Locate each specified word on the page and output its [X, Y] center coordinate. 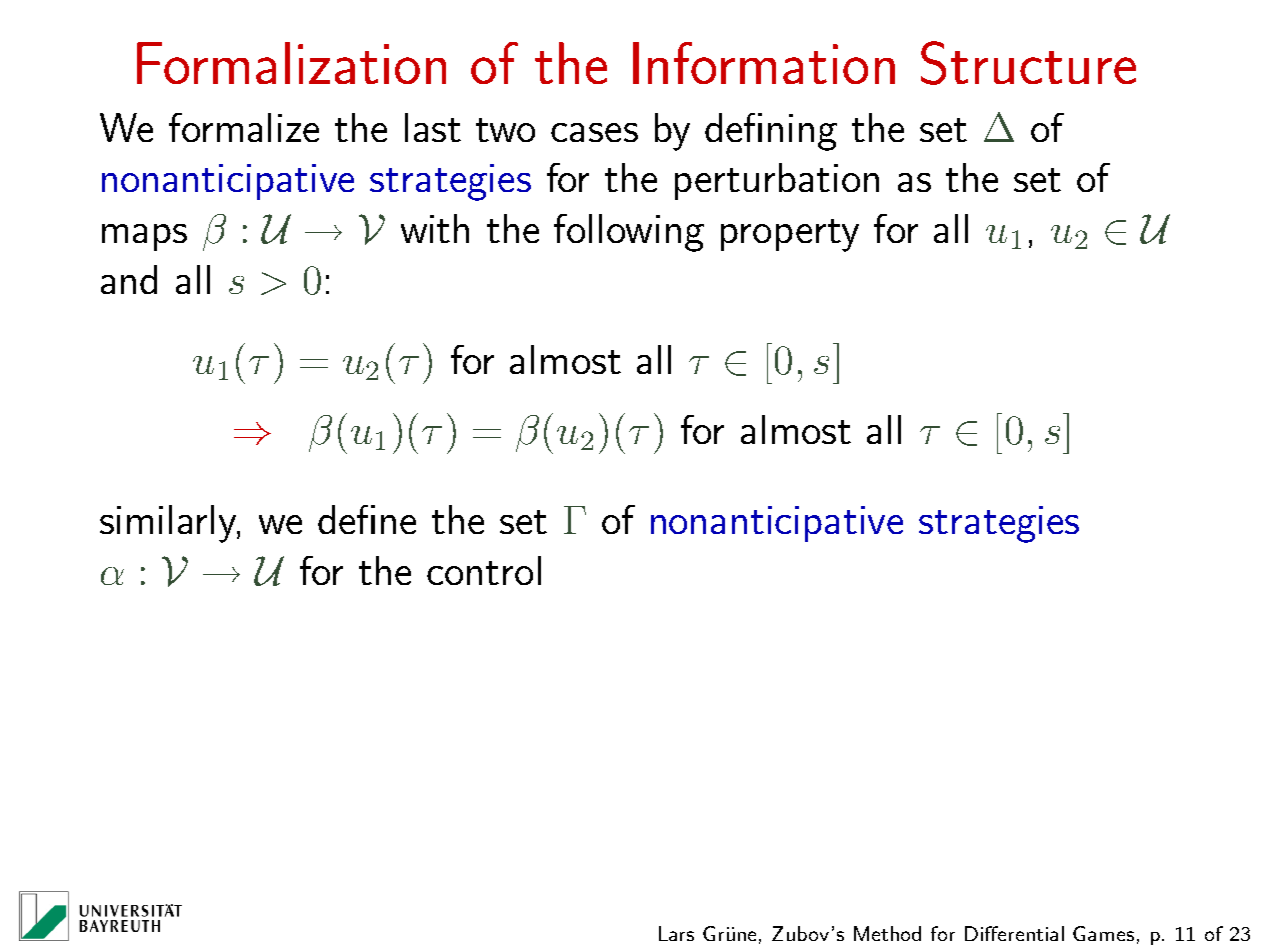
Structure [1028, 63]
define [367, 519]
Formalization [291, 63]
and [129, 279]
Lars [676, 933]
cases [594, 132]
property [790, 235]
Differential [1014, 933]
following [629, 233]
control [484, 570]
